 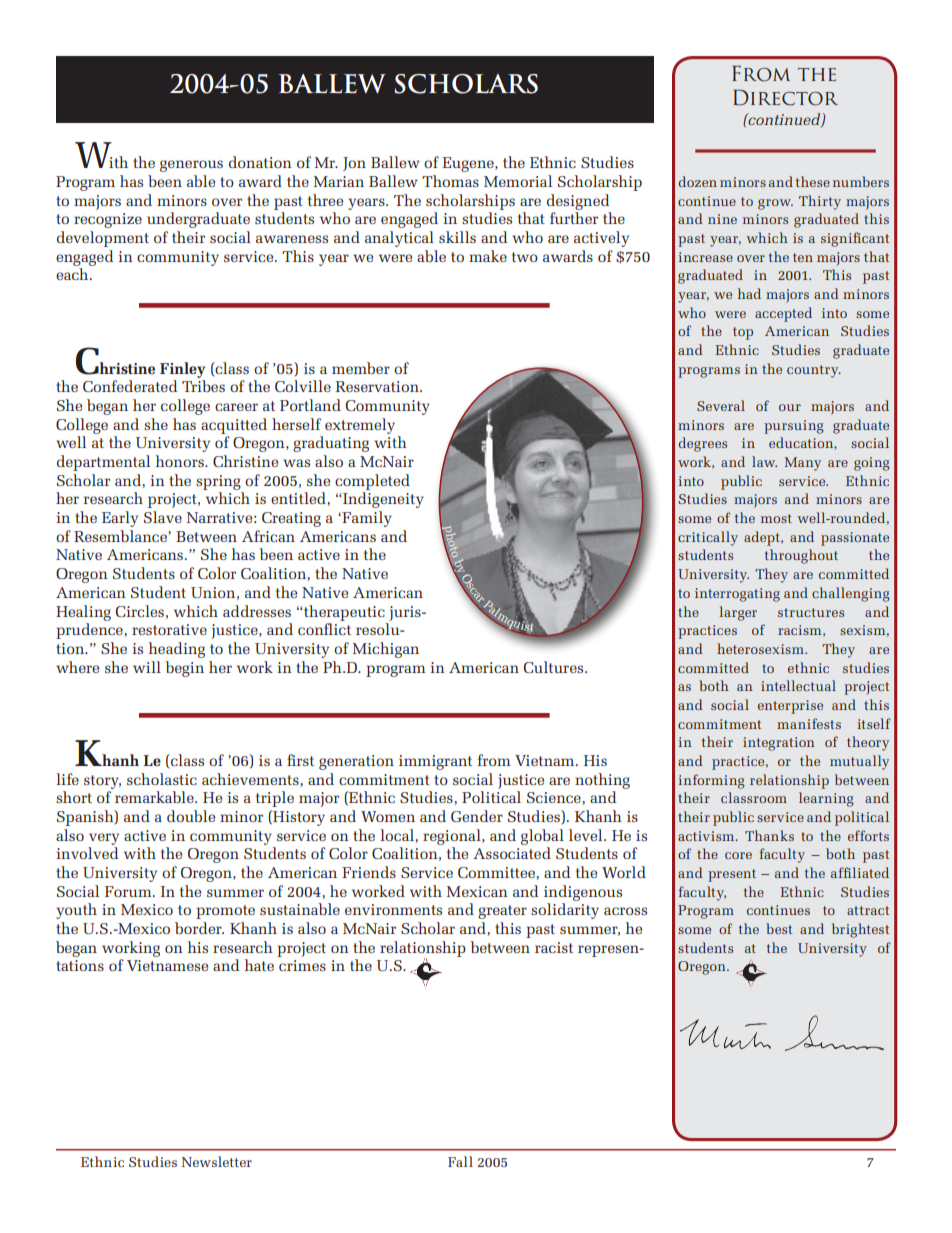 I want to click on hate, so click(x=259, y=965).
